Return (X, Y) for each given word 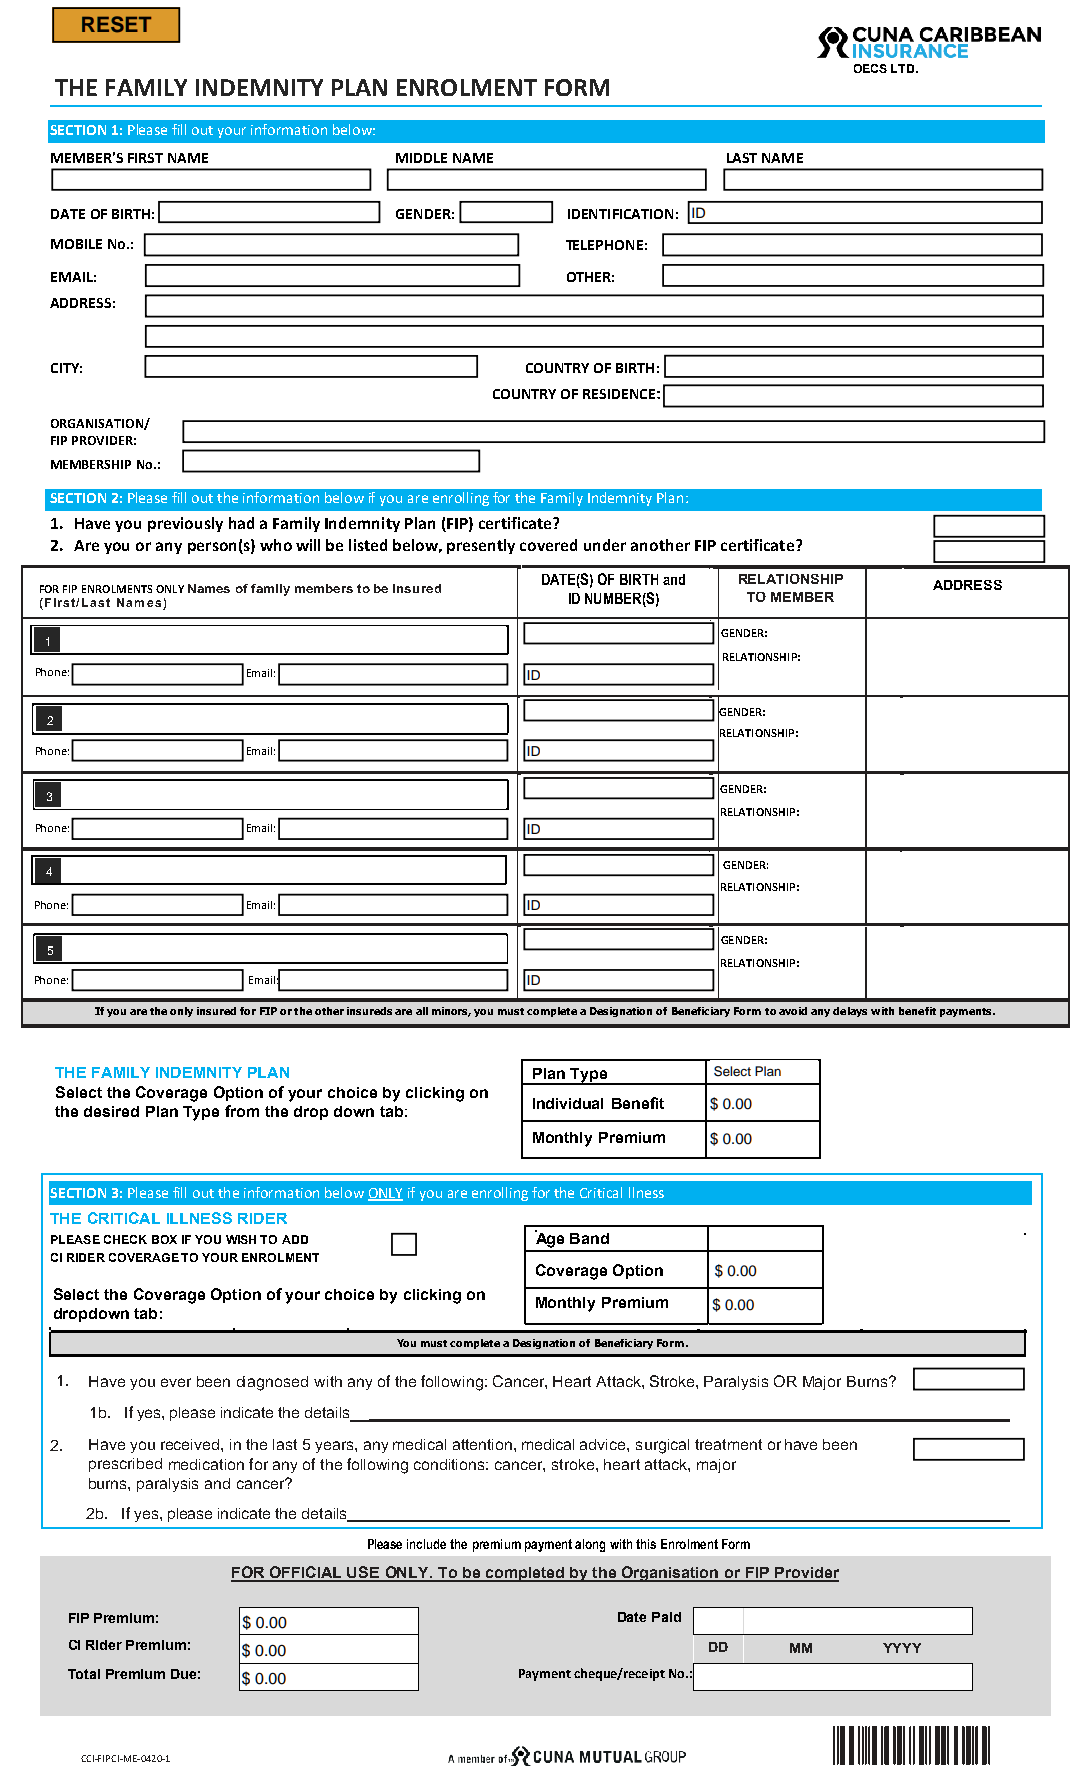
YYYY (902, 1648)
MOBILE (76, 244)
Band (589, 1238)
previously (185, 524)
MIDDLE (421, 158)
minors (451, 1012)
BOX (164, 1239)
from (242, 1111)
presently (481, 546)
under (605, 545)
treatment (728, 1444)
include (426, 1544)
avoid (793, 1011)
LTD (904, 68)
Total (84, 1674)
